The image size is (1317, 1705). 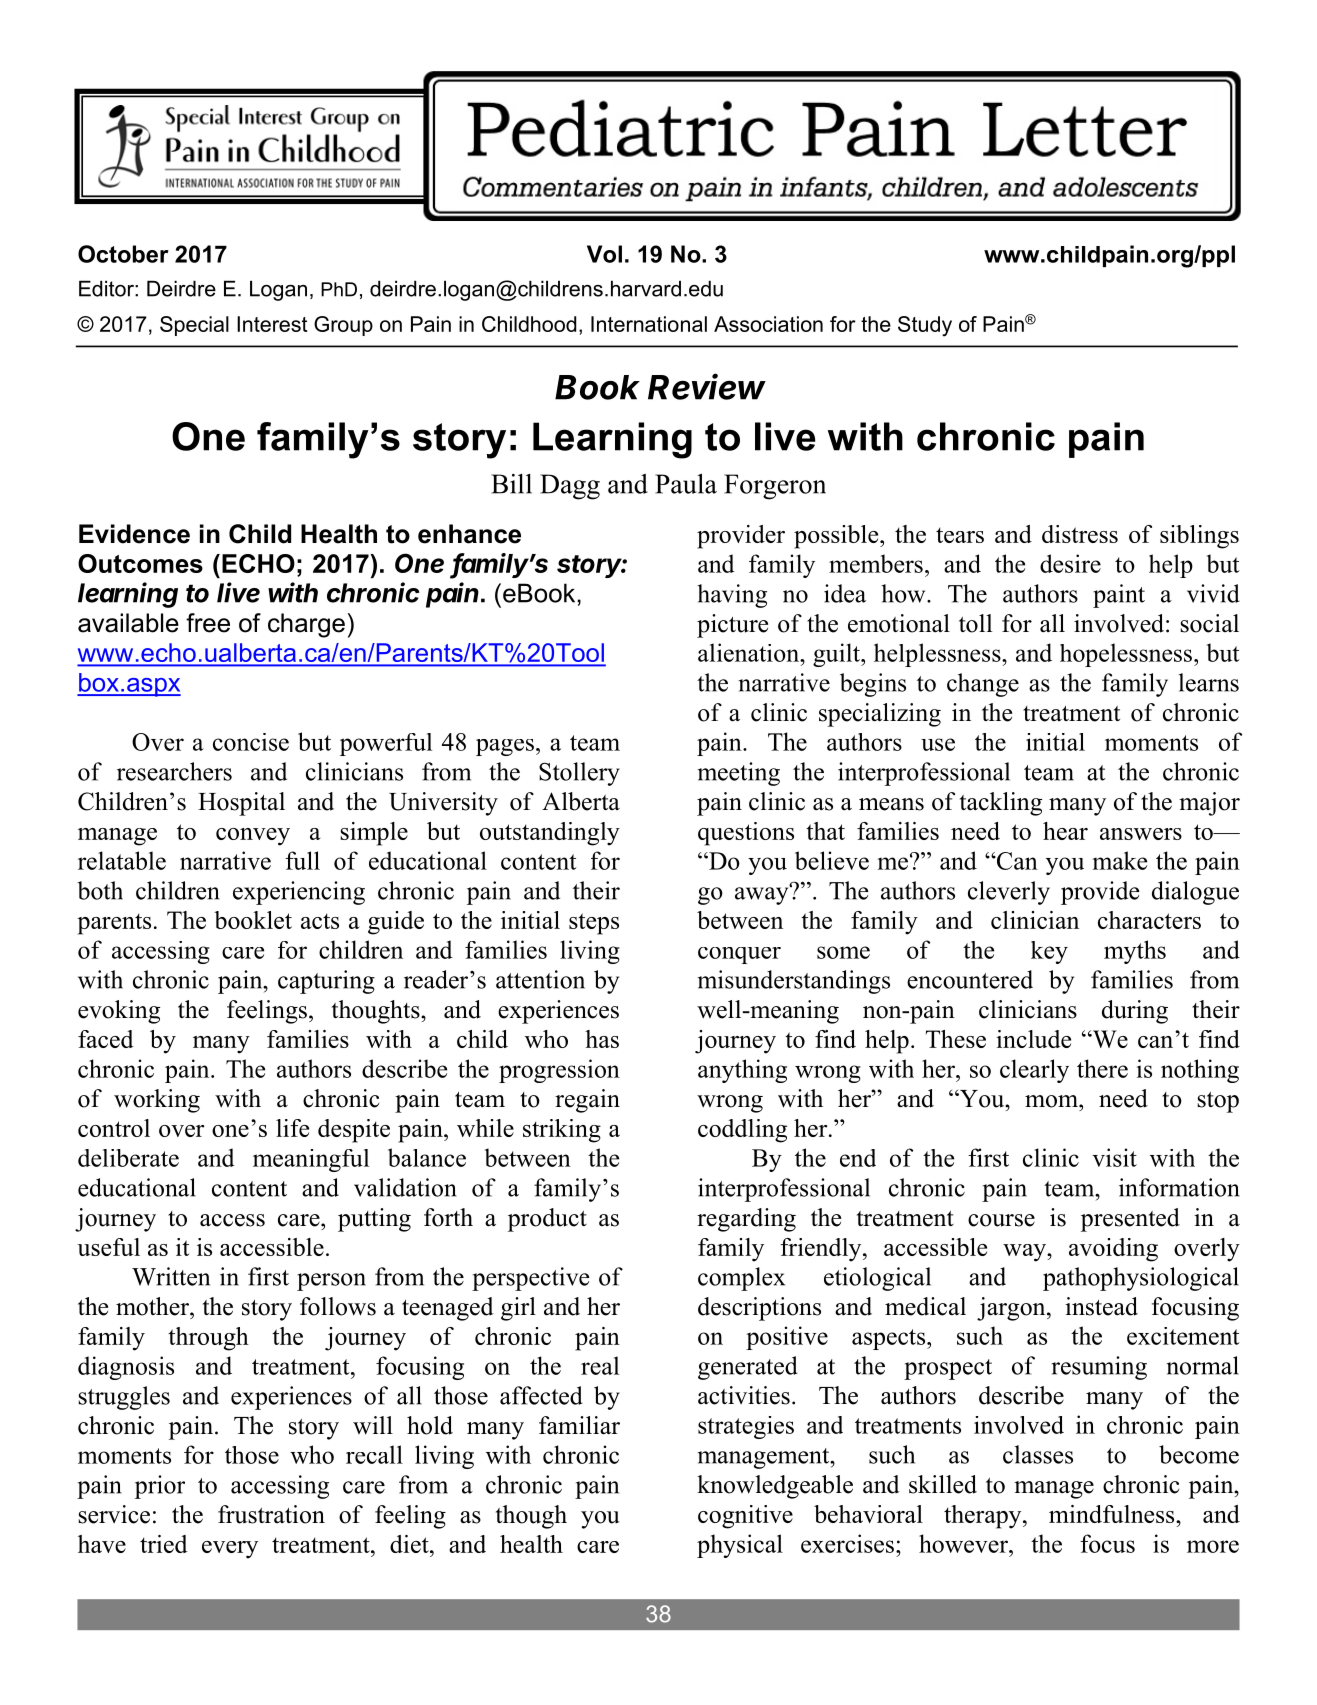 What do you see at coordinates (732, 596) in the screenshot?
I see `having` at bounding box center [732, 596].
